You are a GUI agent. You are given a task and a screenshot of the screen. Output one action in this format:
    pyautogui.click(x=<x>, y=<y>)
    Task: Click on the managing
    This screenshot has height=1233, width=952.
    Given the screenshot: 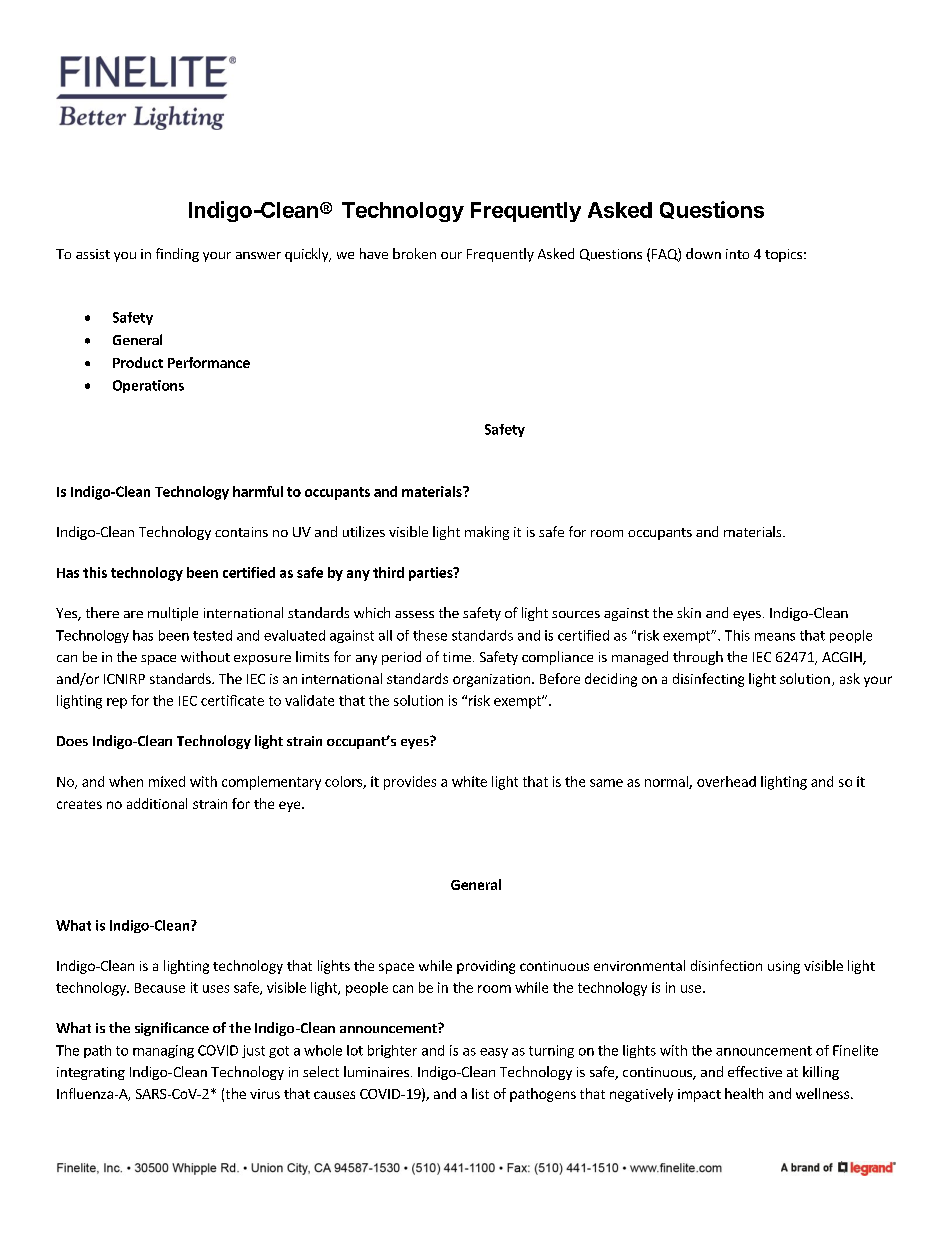 What is the action you would take?
    pyautogui.click(x=163, y=1051)
